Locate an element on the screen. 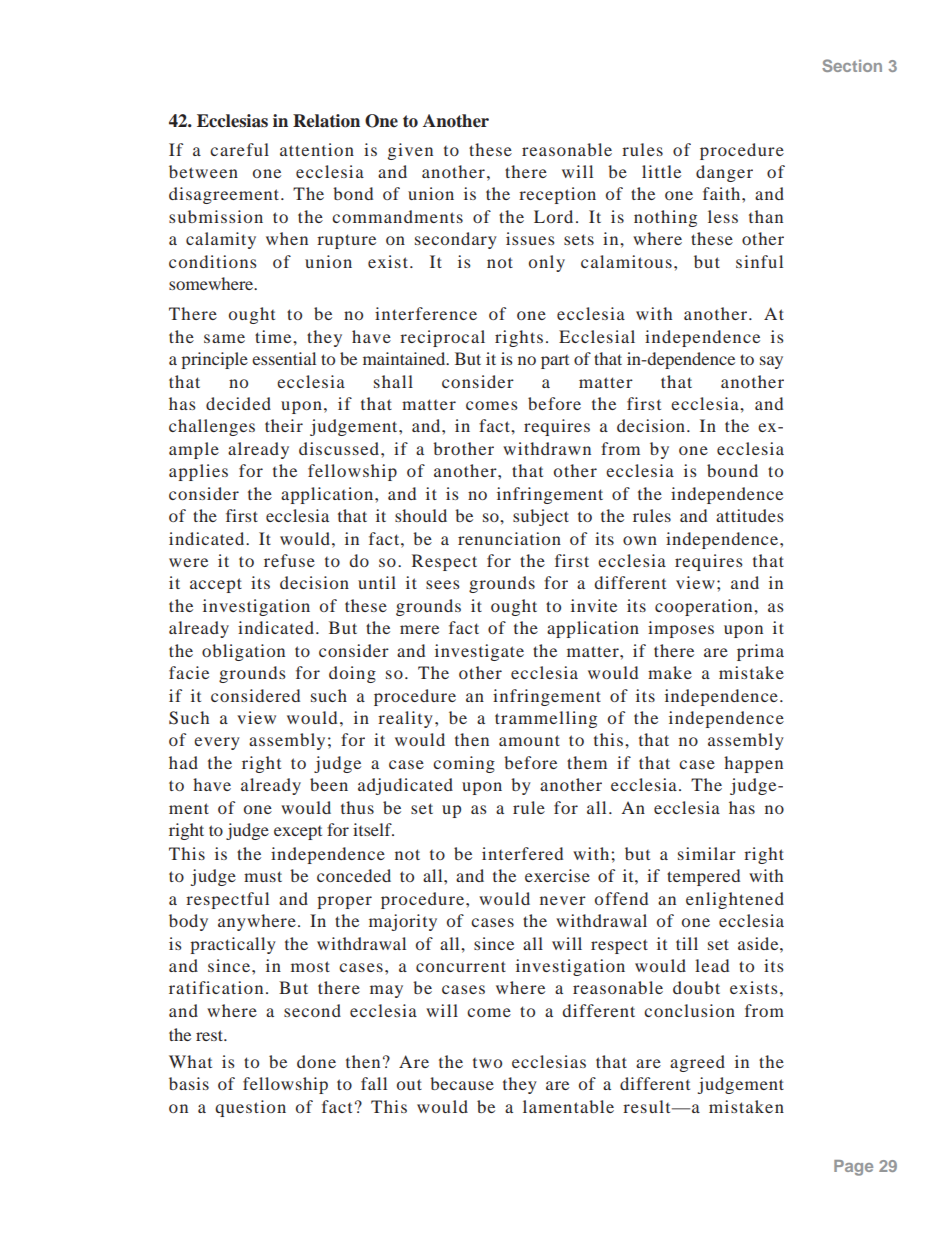  except is located at coordinates (298, 833).
